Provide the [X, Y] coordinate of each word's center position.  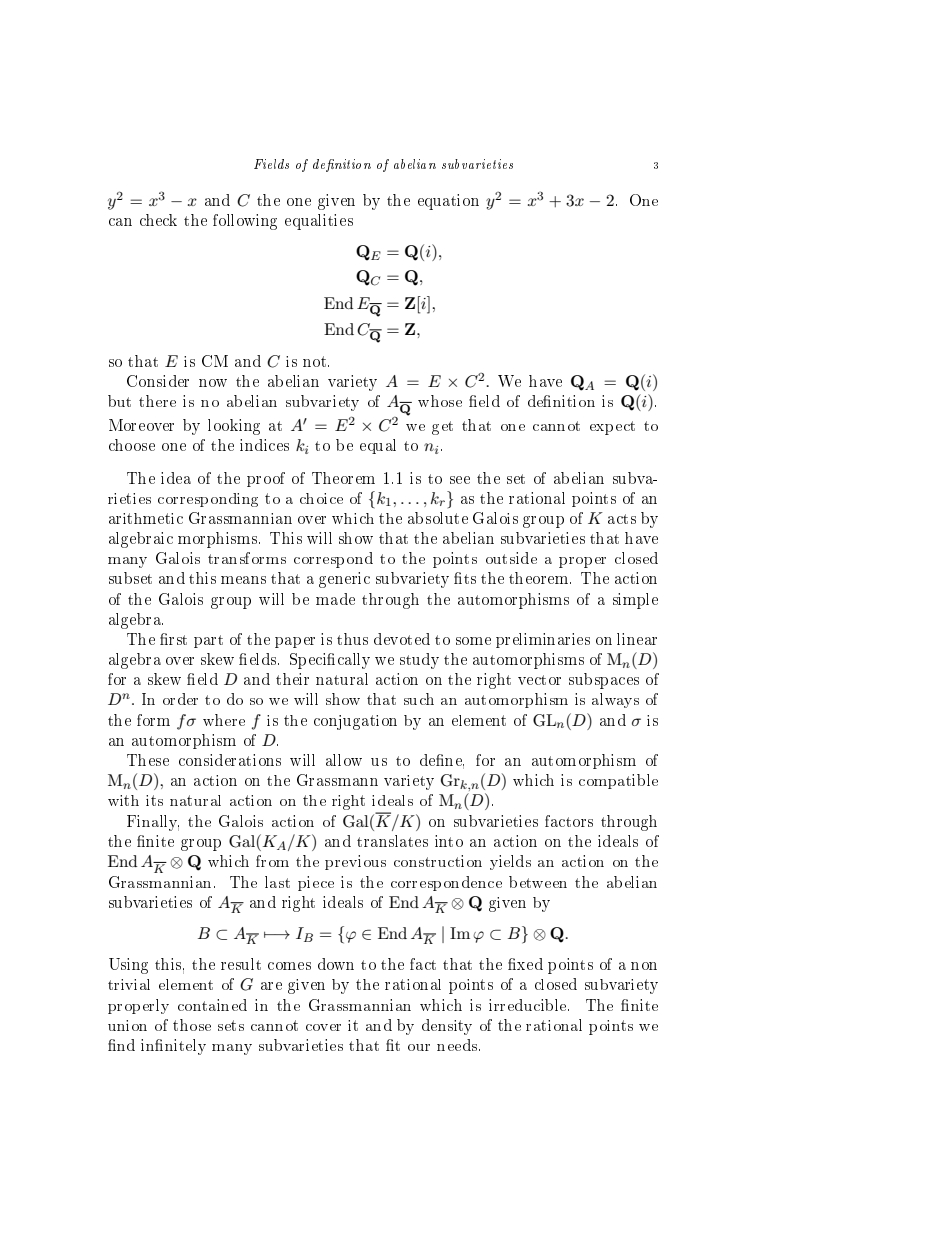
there [157, 401]
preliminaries [543, 640]
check [158, 220]
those [192, 1025]
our [419, 1047]
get [442, 428]
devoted [402, 639]
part [208, 641]
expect [612, 428]
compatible [618, 781]
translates [392, 841]
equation [448, 202]
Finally [153, 823]
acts [622, 519]
